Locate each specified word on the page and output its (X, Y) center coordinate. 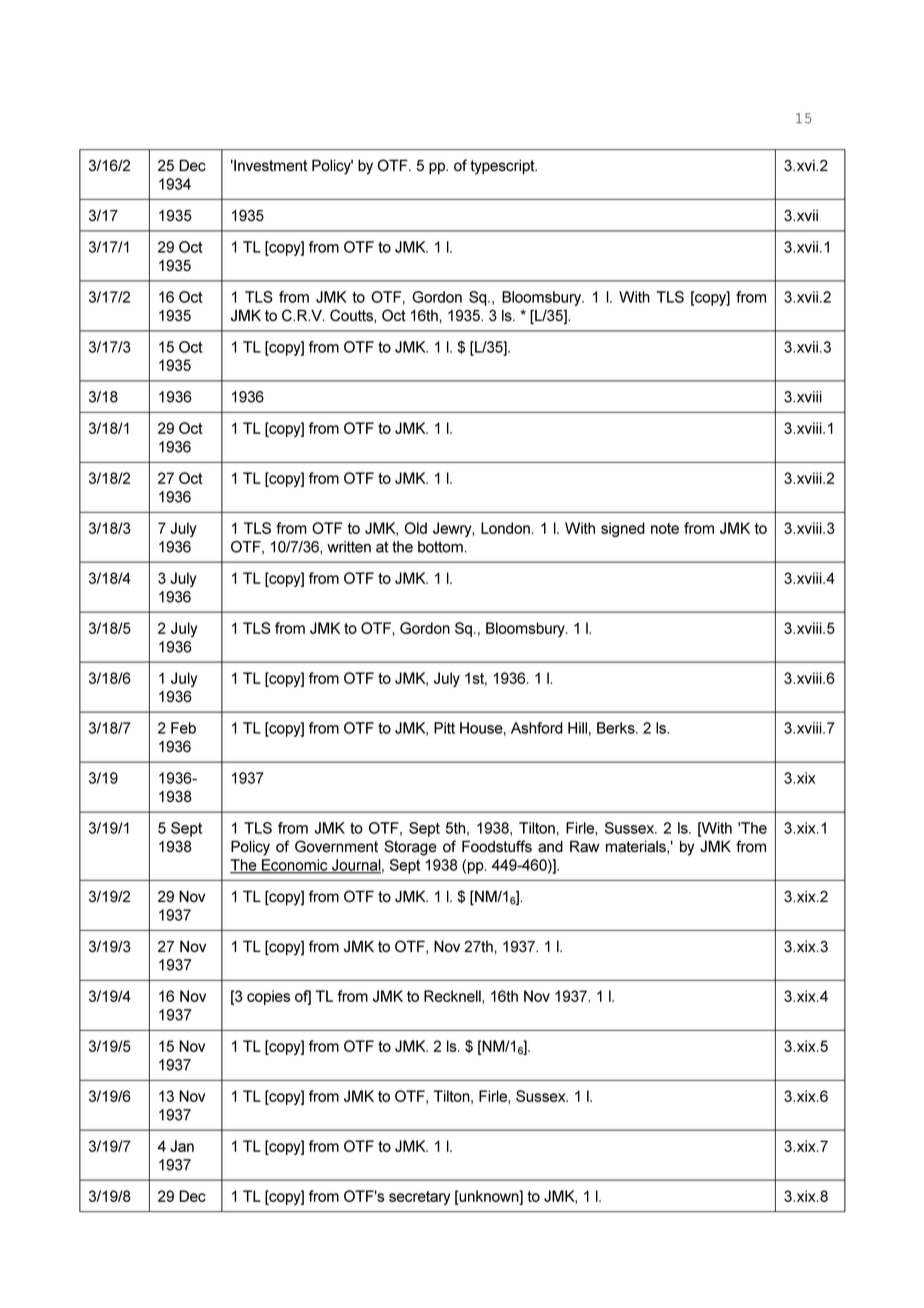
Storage (410, 848)
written (349, 547)
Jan (182, 1146)
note (665, 528)
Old (416, 528)
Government (336, 846)
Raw (585, 846)
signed (623, 529)
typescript (503, 167)
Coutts (352, 315)
